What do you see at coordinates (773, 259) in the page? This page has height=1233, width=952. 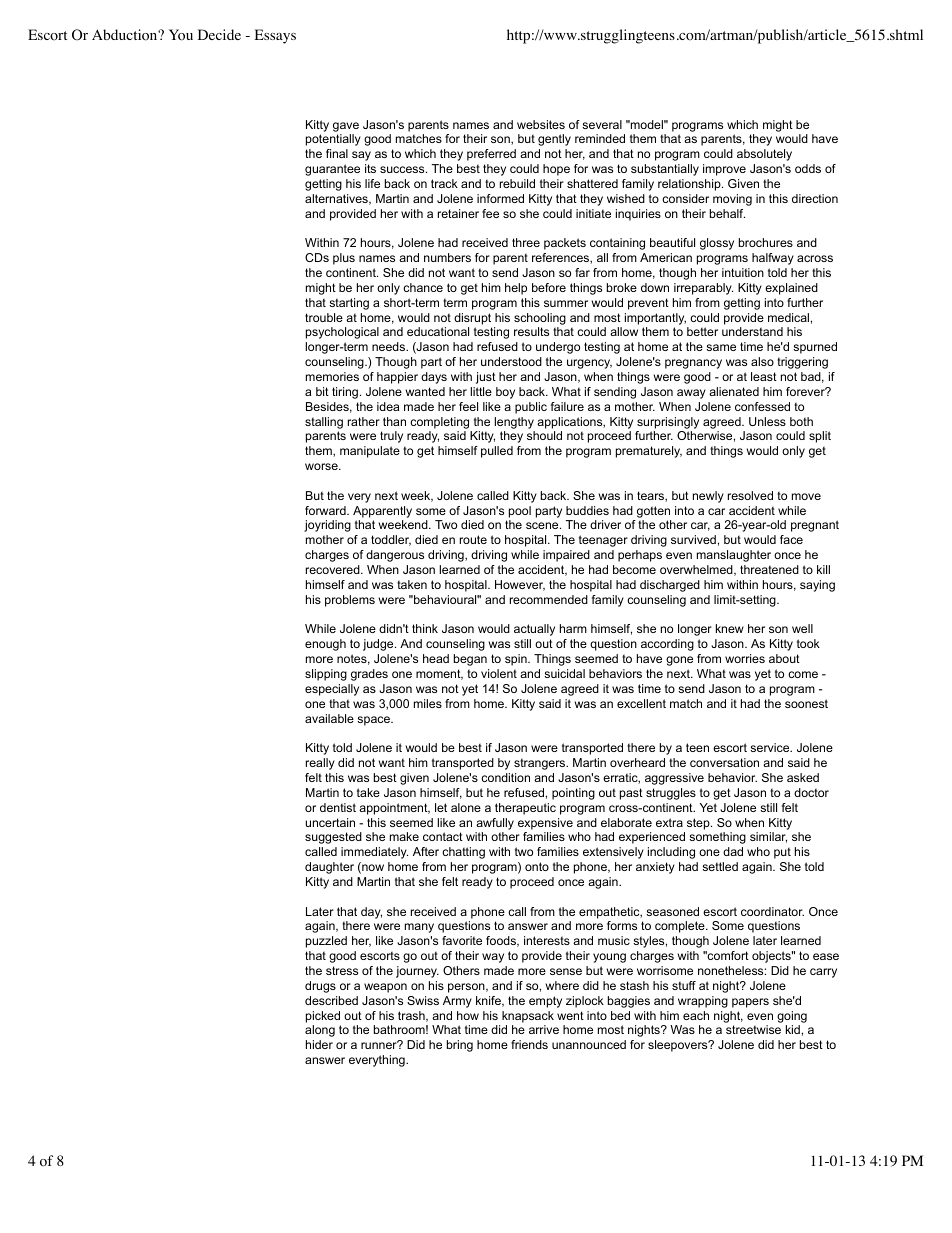 I see `halfway` at bounding box center [773, 259].
